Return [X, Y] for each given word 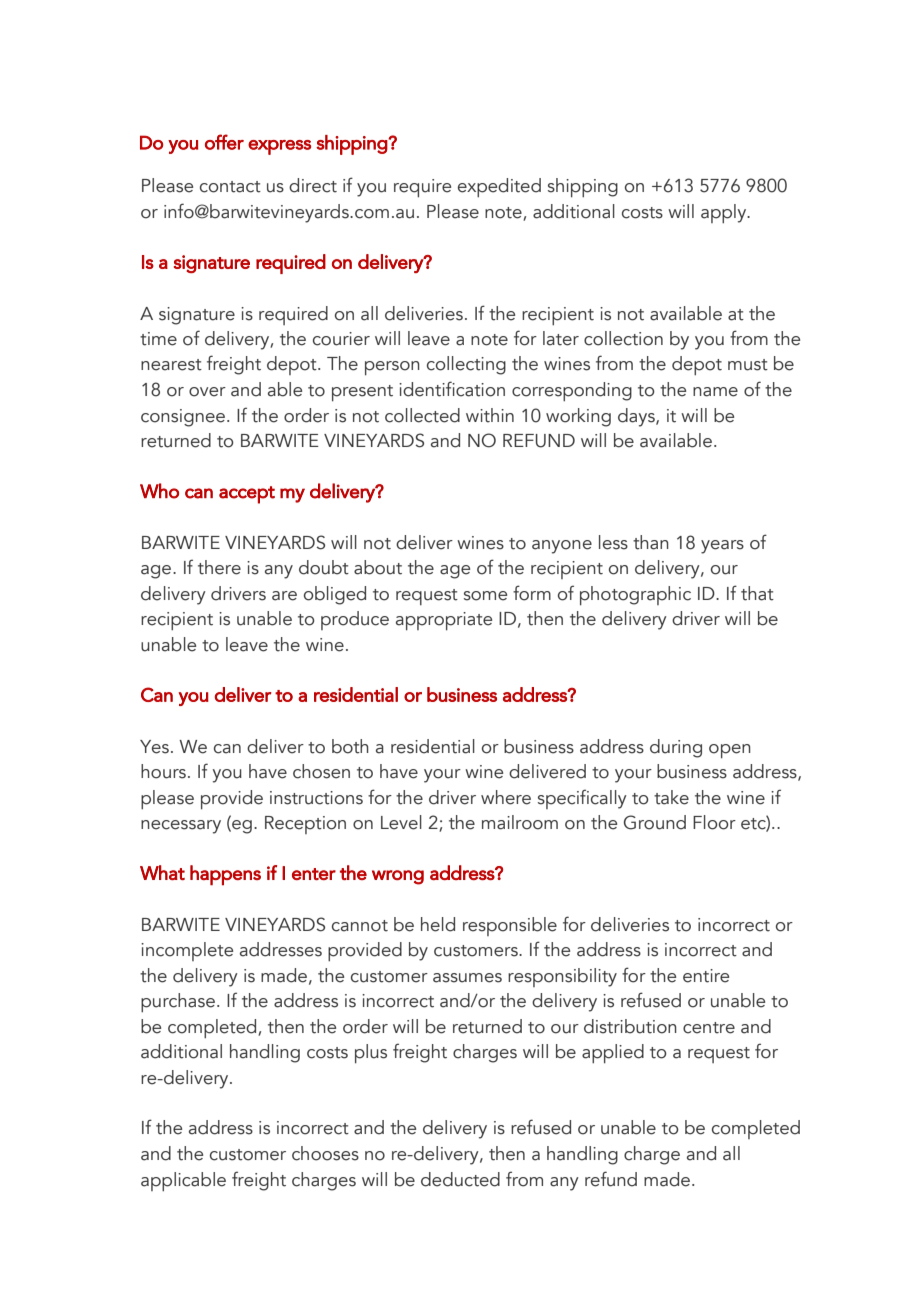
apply [725, 213]
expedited [499, 187]
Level [401, 822]
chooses [325, 1153]
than [651, 542]
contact [230, 187]
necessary [181, 827]
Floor [714, 822]
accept [247, 495]
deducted [460, 1179]
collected [422, 415]
